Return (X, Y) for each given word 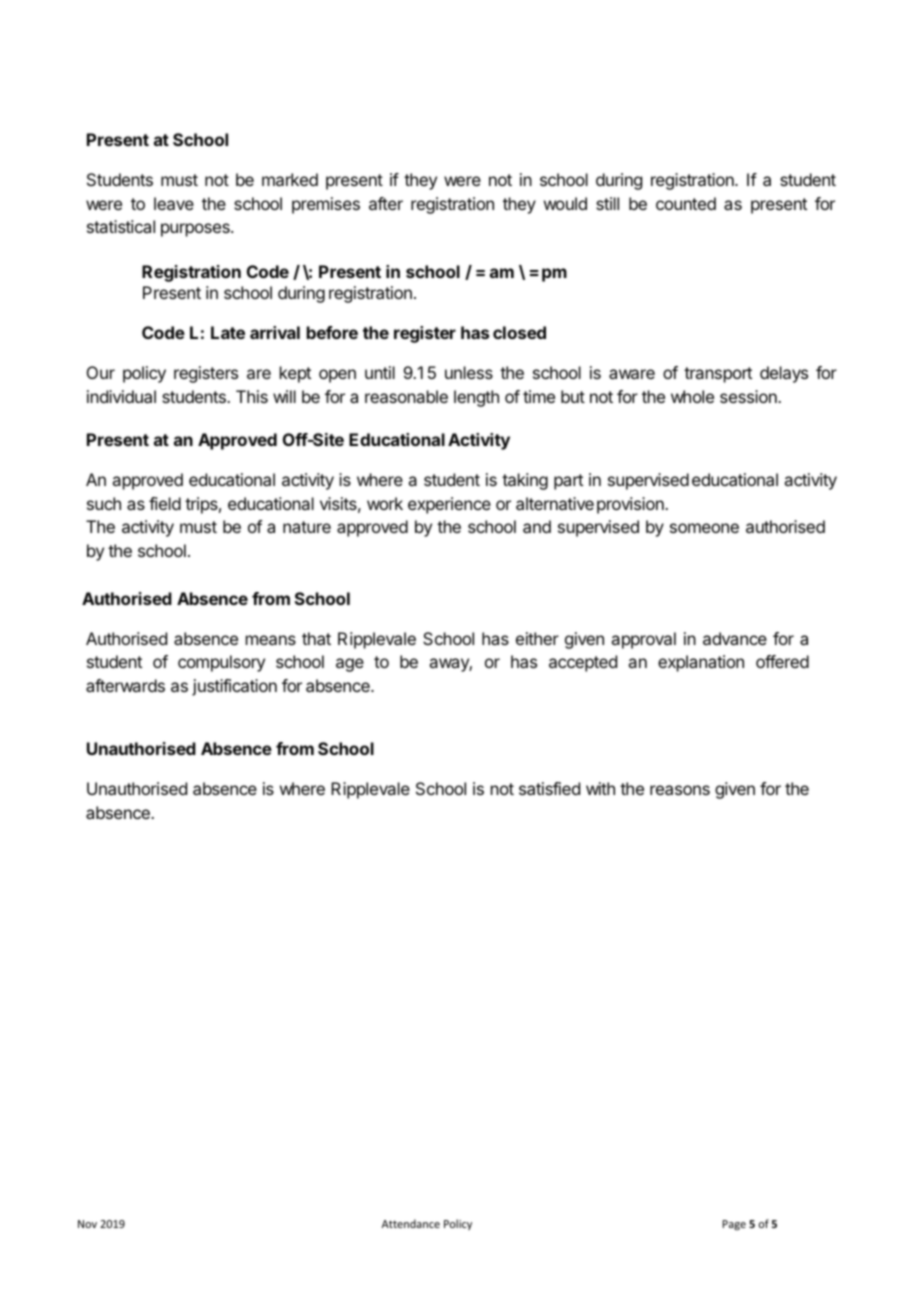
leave (174, 203)
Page (734, 1225)
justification (234, 687)
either (537, 638)
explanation (701, 663)
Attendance (411, 1223)
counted (686, 203)
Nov (87, 1224)
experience (449, 505)
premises (326, 205)
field (165, 503)
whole (692, 396)
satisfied (549, 788)
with (600, 788)
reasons (680, 790)
